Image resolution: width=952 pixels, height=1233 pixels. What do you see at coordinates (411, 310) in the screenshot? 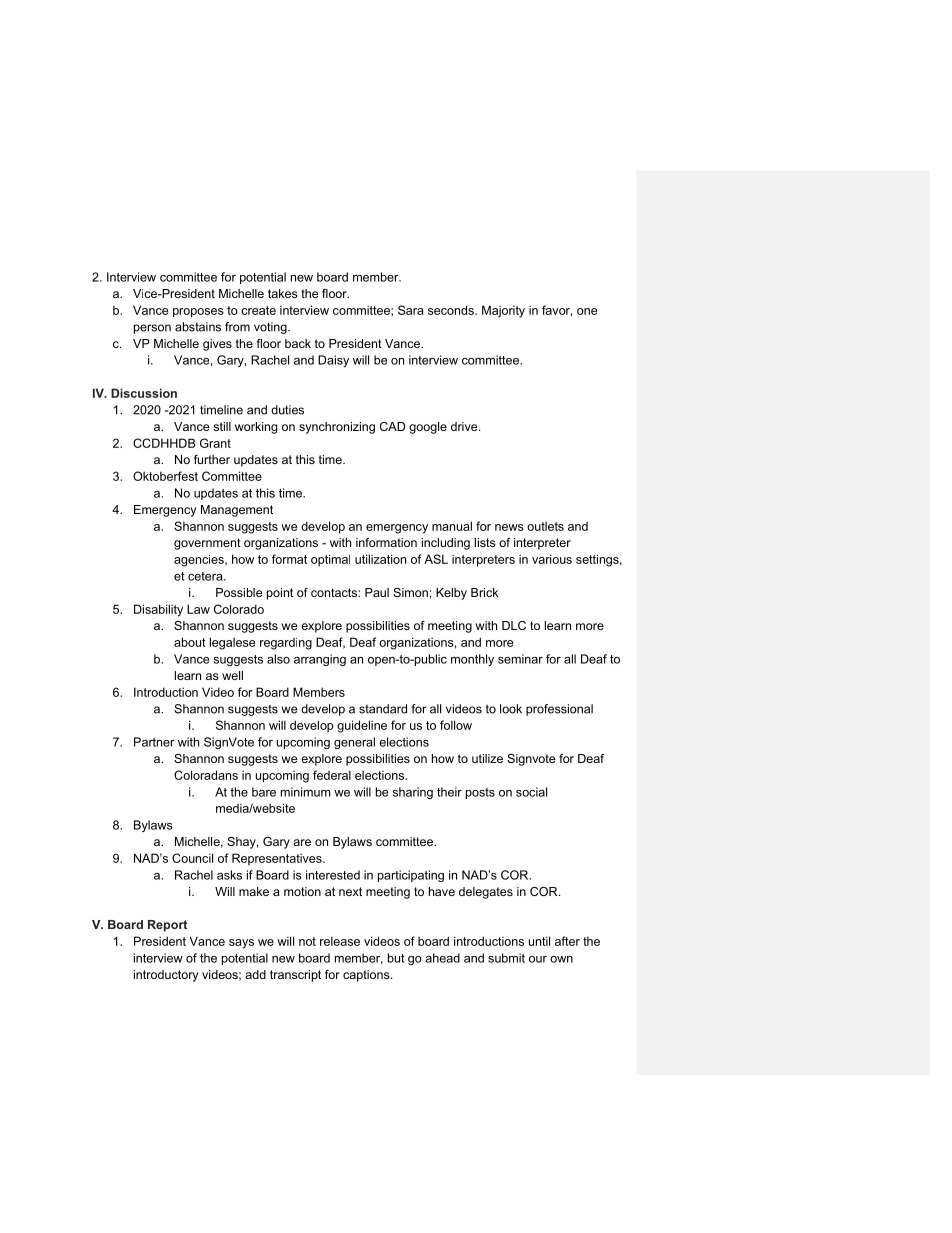
I see `Sara` at bounding box center [411, 310].
